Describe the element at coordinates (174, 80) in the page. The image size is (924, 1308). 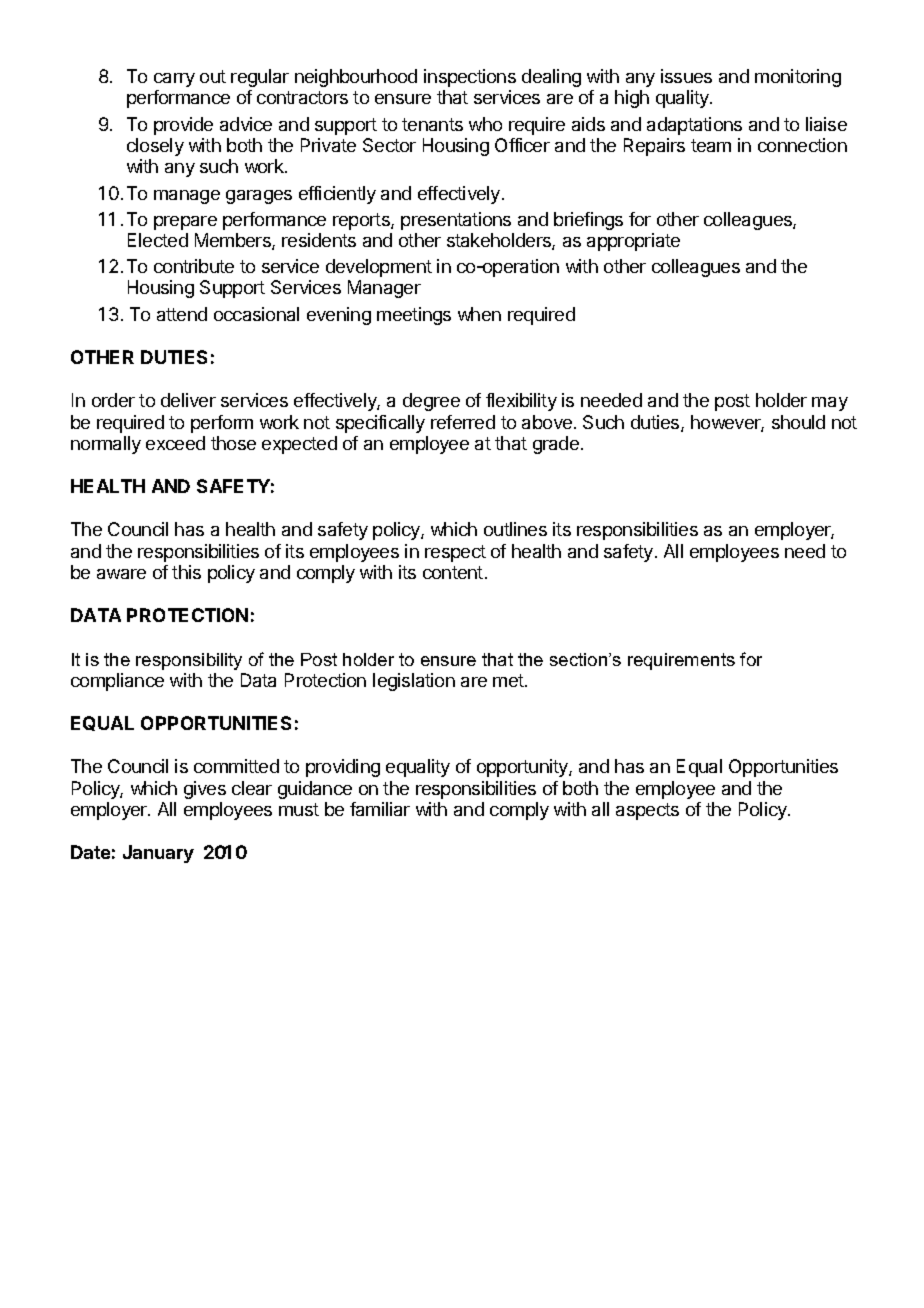
I see `carry` at that location.
